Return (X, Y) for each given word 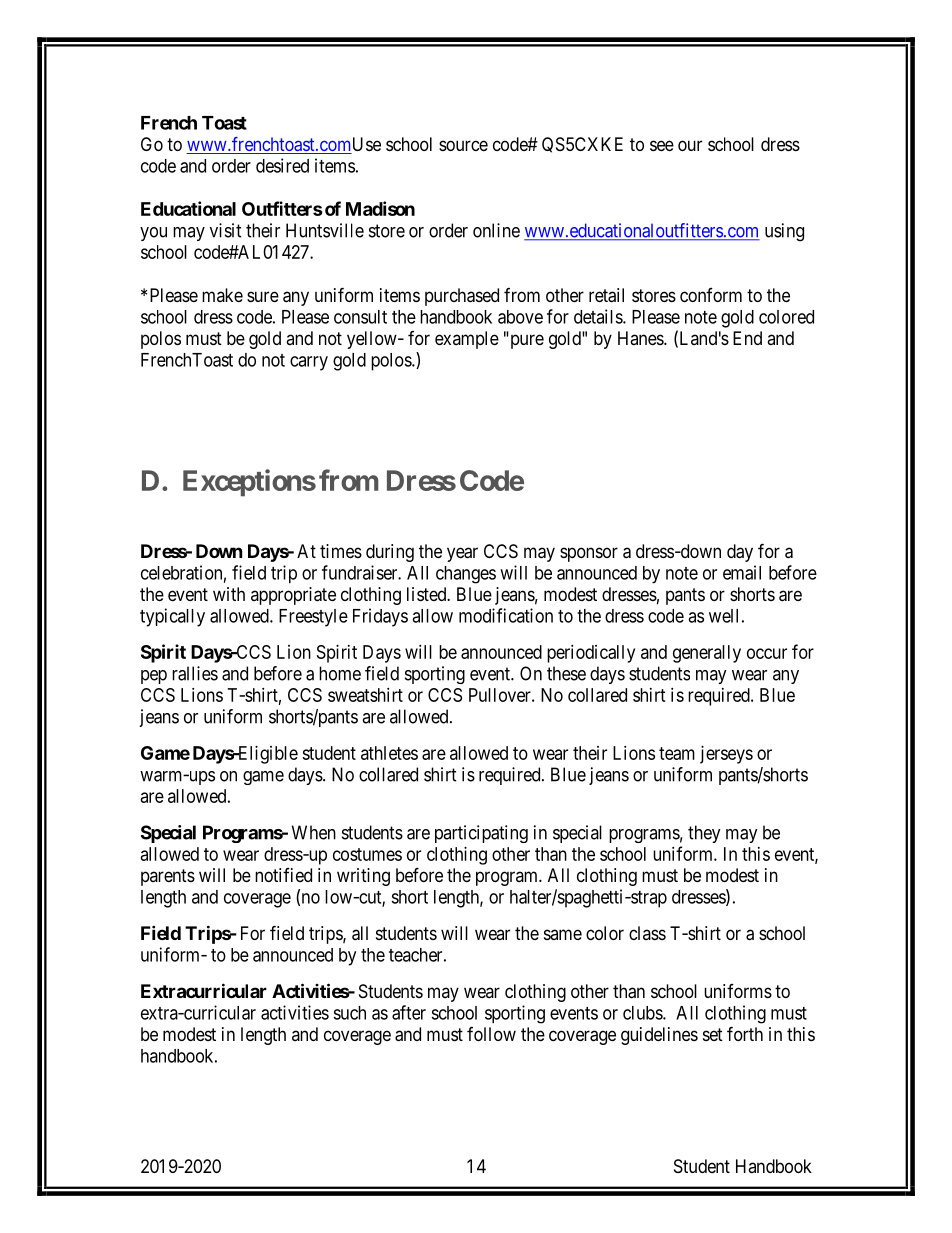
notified (283, 875)
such (349, 1013)
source (463, 145)
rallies (195, 673)
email (742, 572)
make (222, 295)
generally (707, 654)
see (662, 145)
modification (506, 615)
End (747, 338)
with (229, 594)
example (467, 340)
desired (282, 165)
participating (481, 834)
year (462, 554)
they (704, 834)
